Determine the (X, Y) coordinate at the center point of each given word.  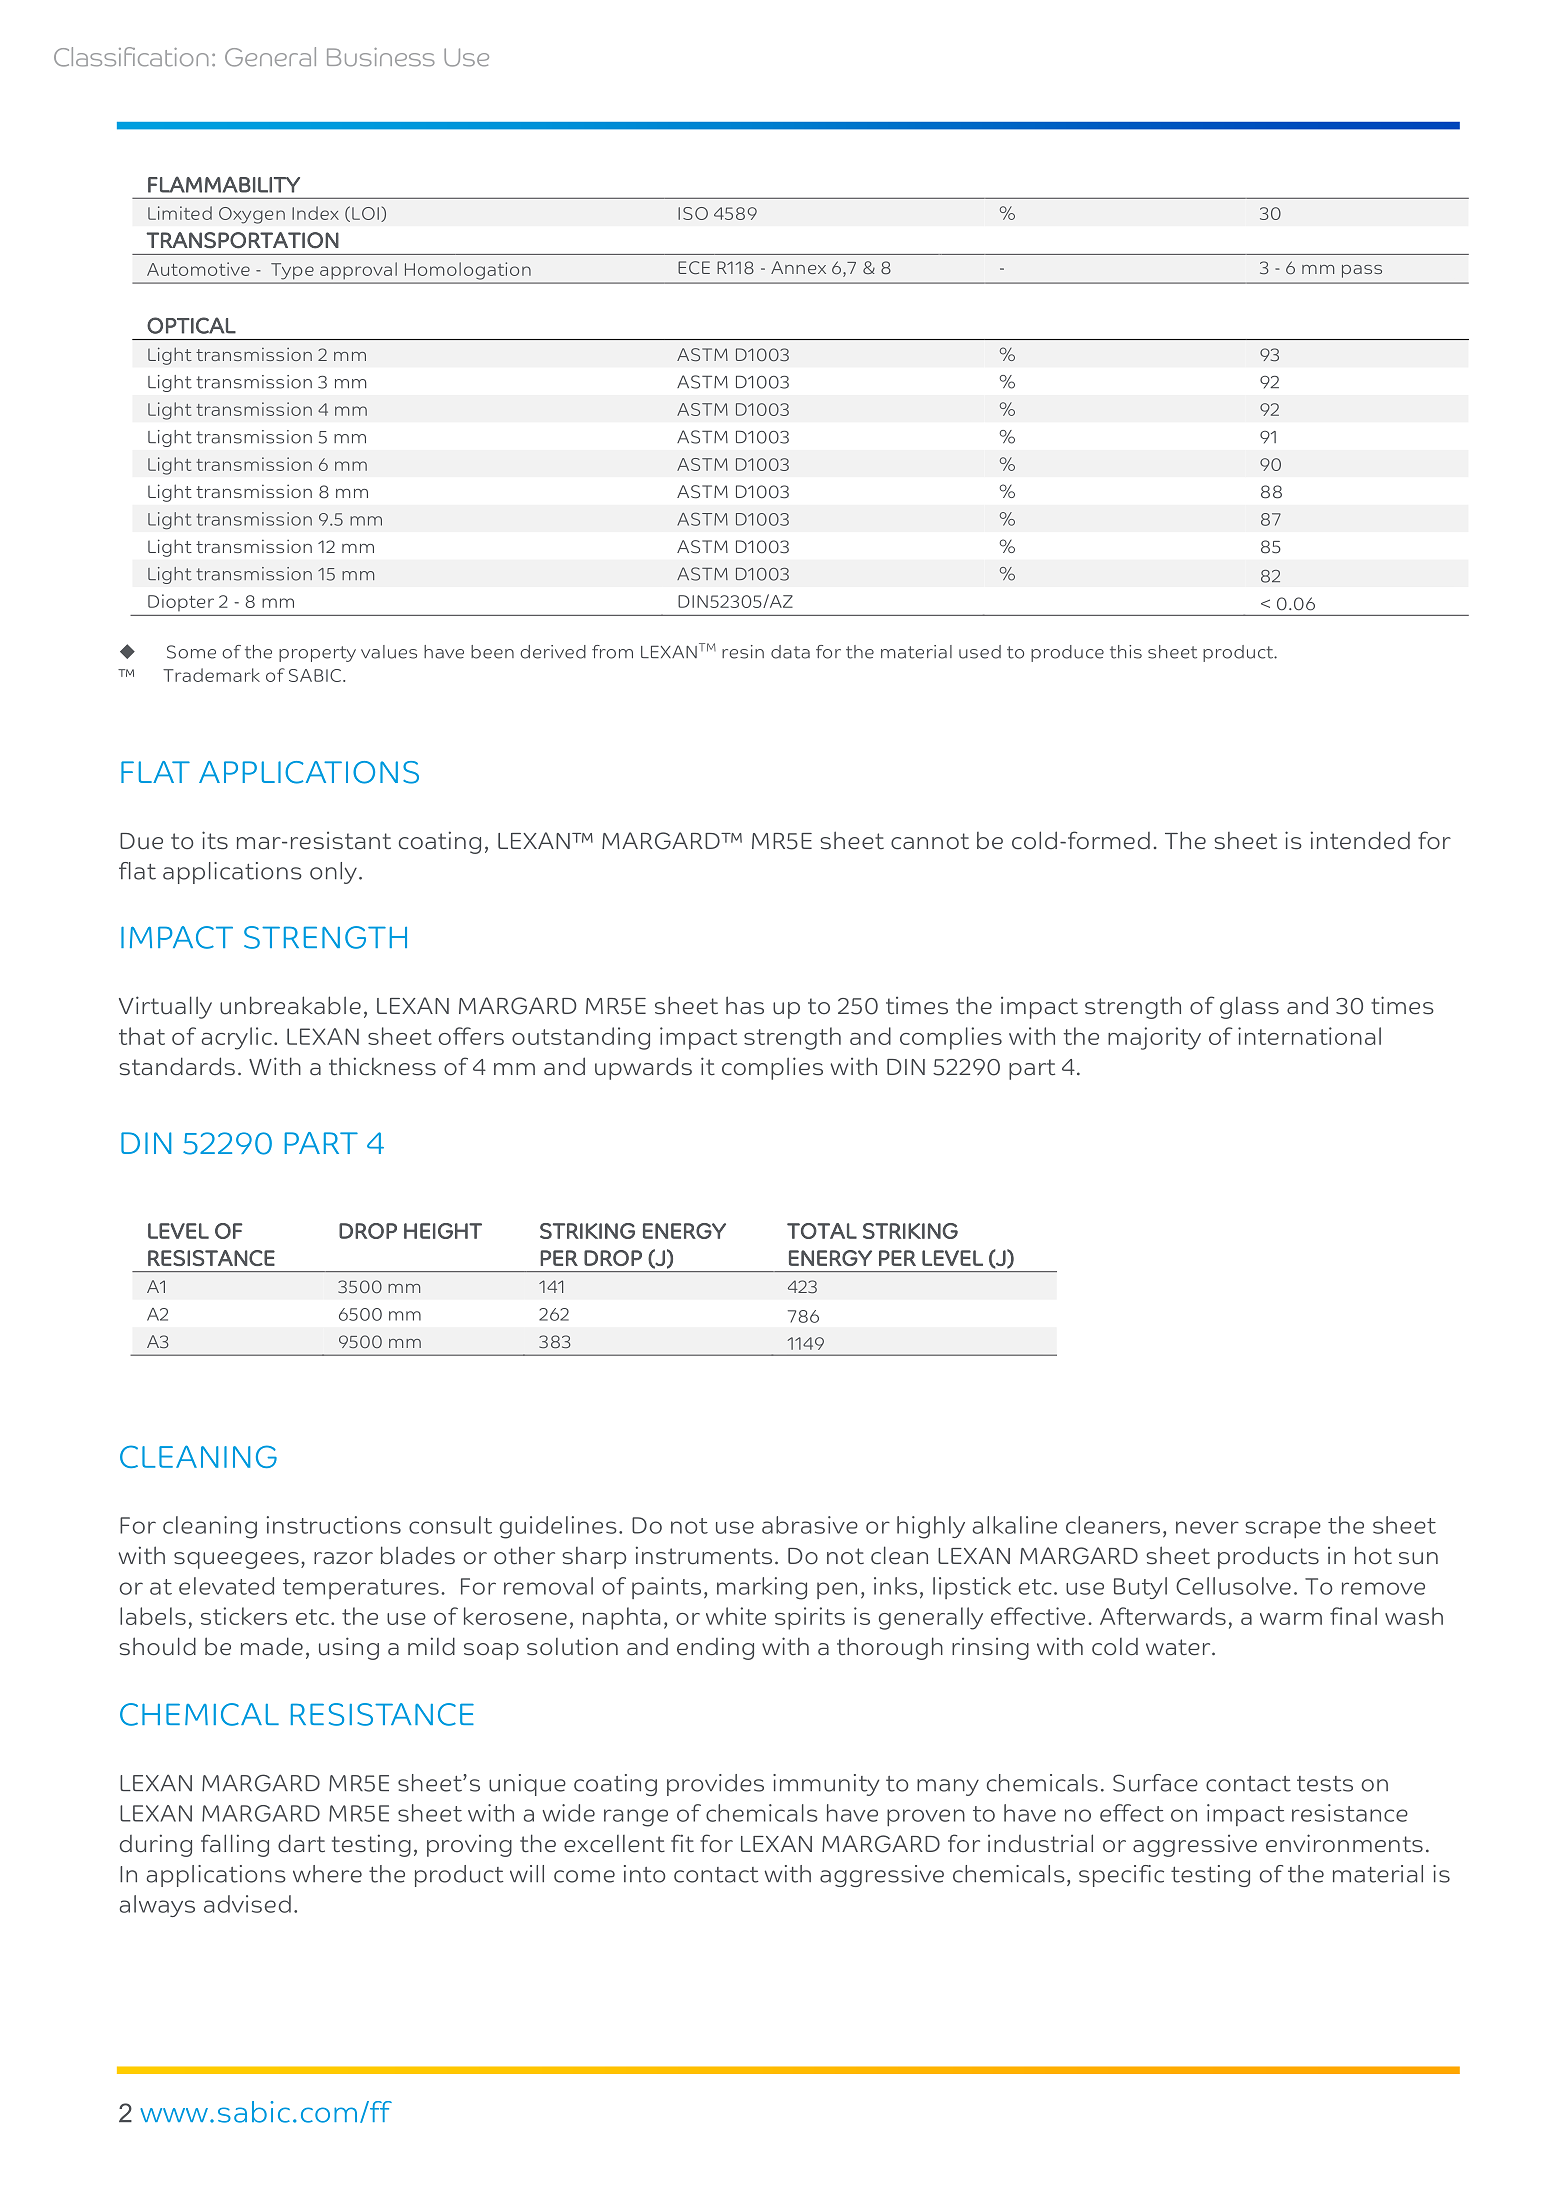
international (1309, 1036)
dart (301, 1843)
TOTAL (822, 1231)
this (1126, 652)
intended (1360, 840)
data (790, 652)
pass (1362, 271)
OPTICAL (191, 325)
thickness (382, 1066)
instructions (334, 1525)
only (333, 873)
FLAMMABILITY (224, 184)
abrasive (810, 1525)
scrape (1283, 1529)
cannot (930, 841)
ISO (693, 213)
